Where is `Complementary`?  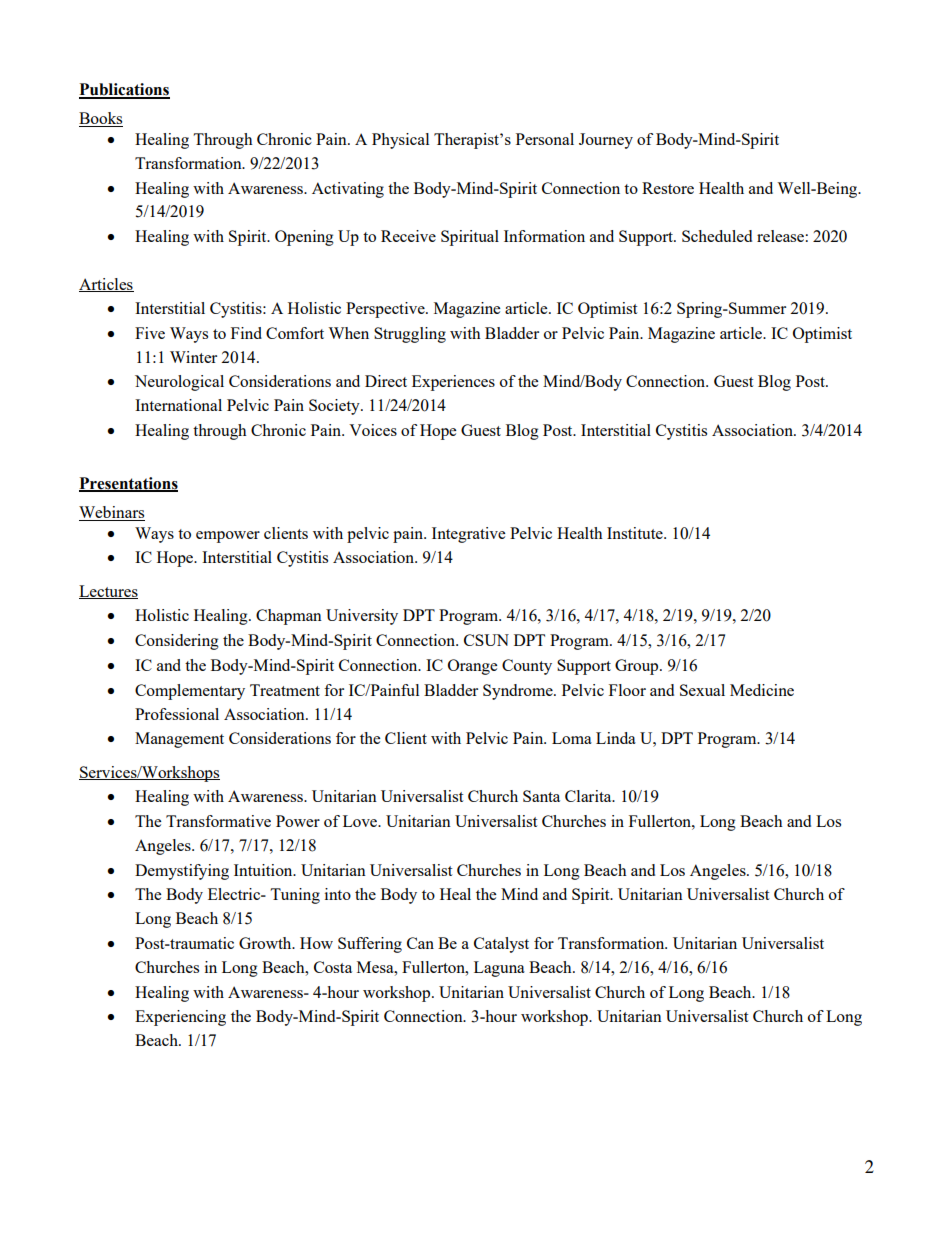 Complementary is located at coordinates (190, 692).
